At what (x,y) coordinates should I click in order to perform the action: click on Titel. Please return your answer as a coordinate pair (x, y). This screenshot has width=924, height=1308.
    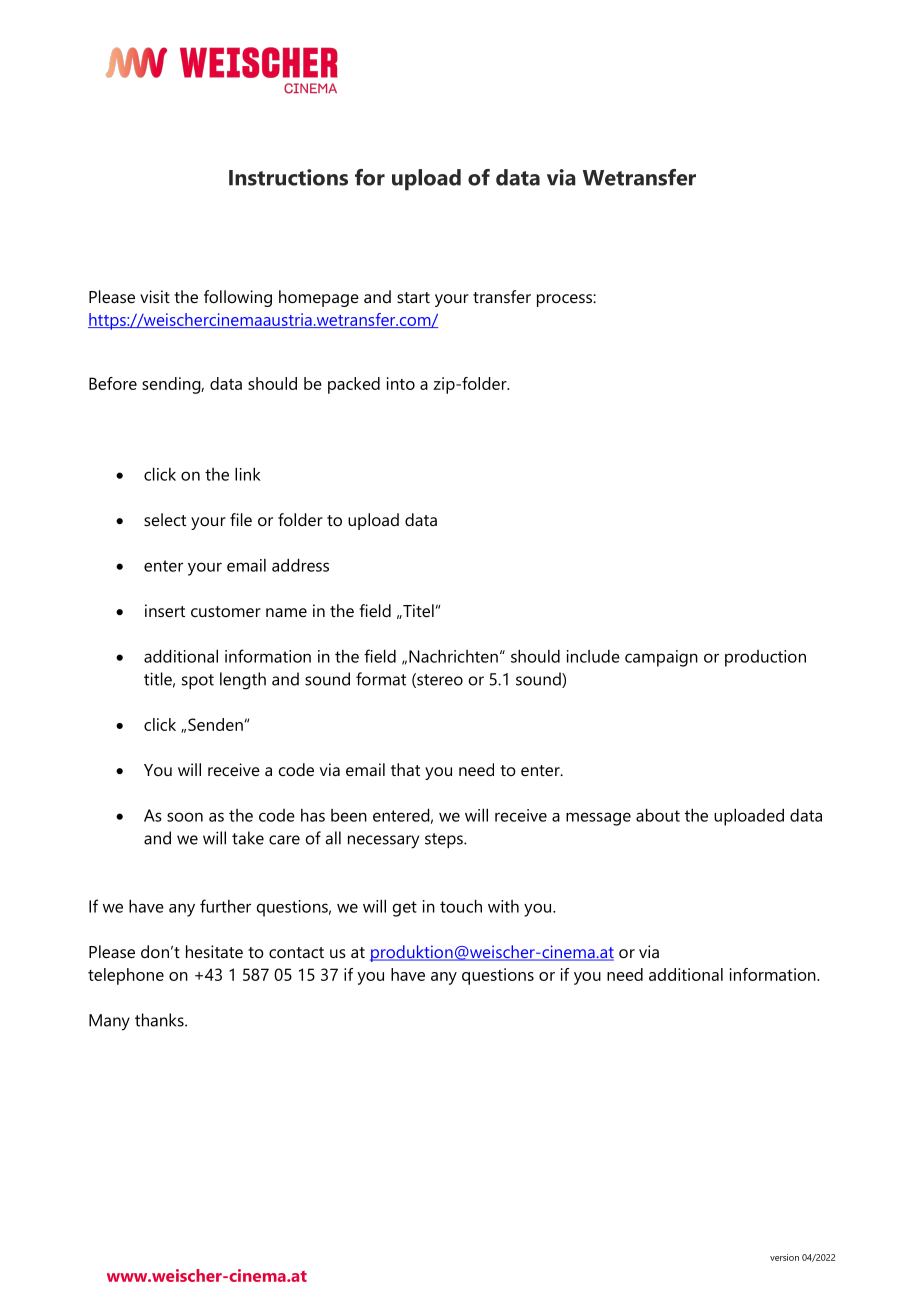
    Looking at the image, I should click on (417, 610).
